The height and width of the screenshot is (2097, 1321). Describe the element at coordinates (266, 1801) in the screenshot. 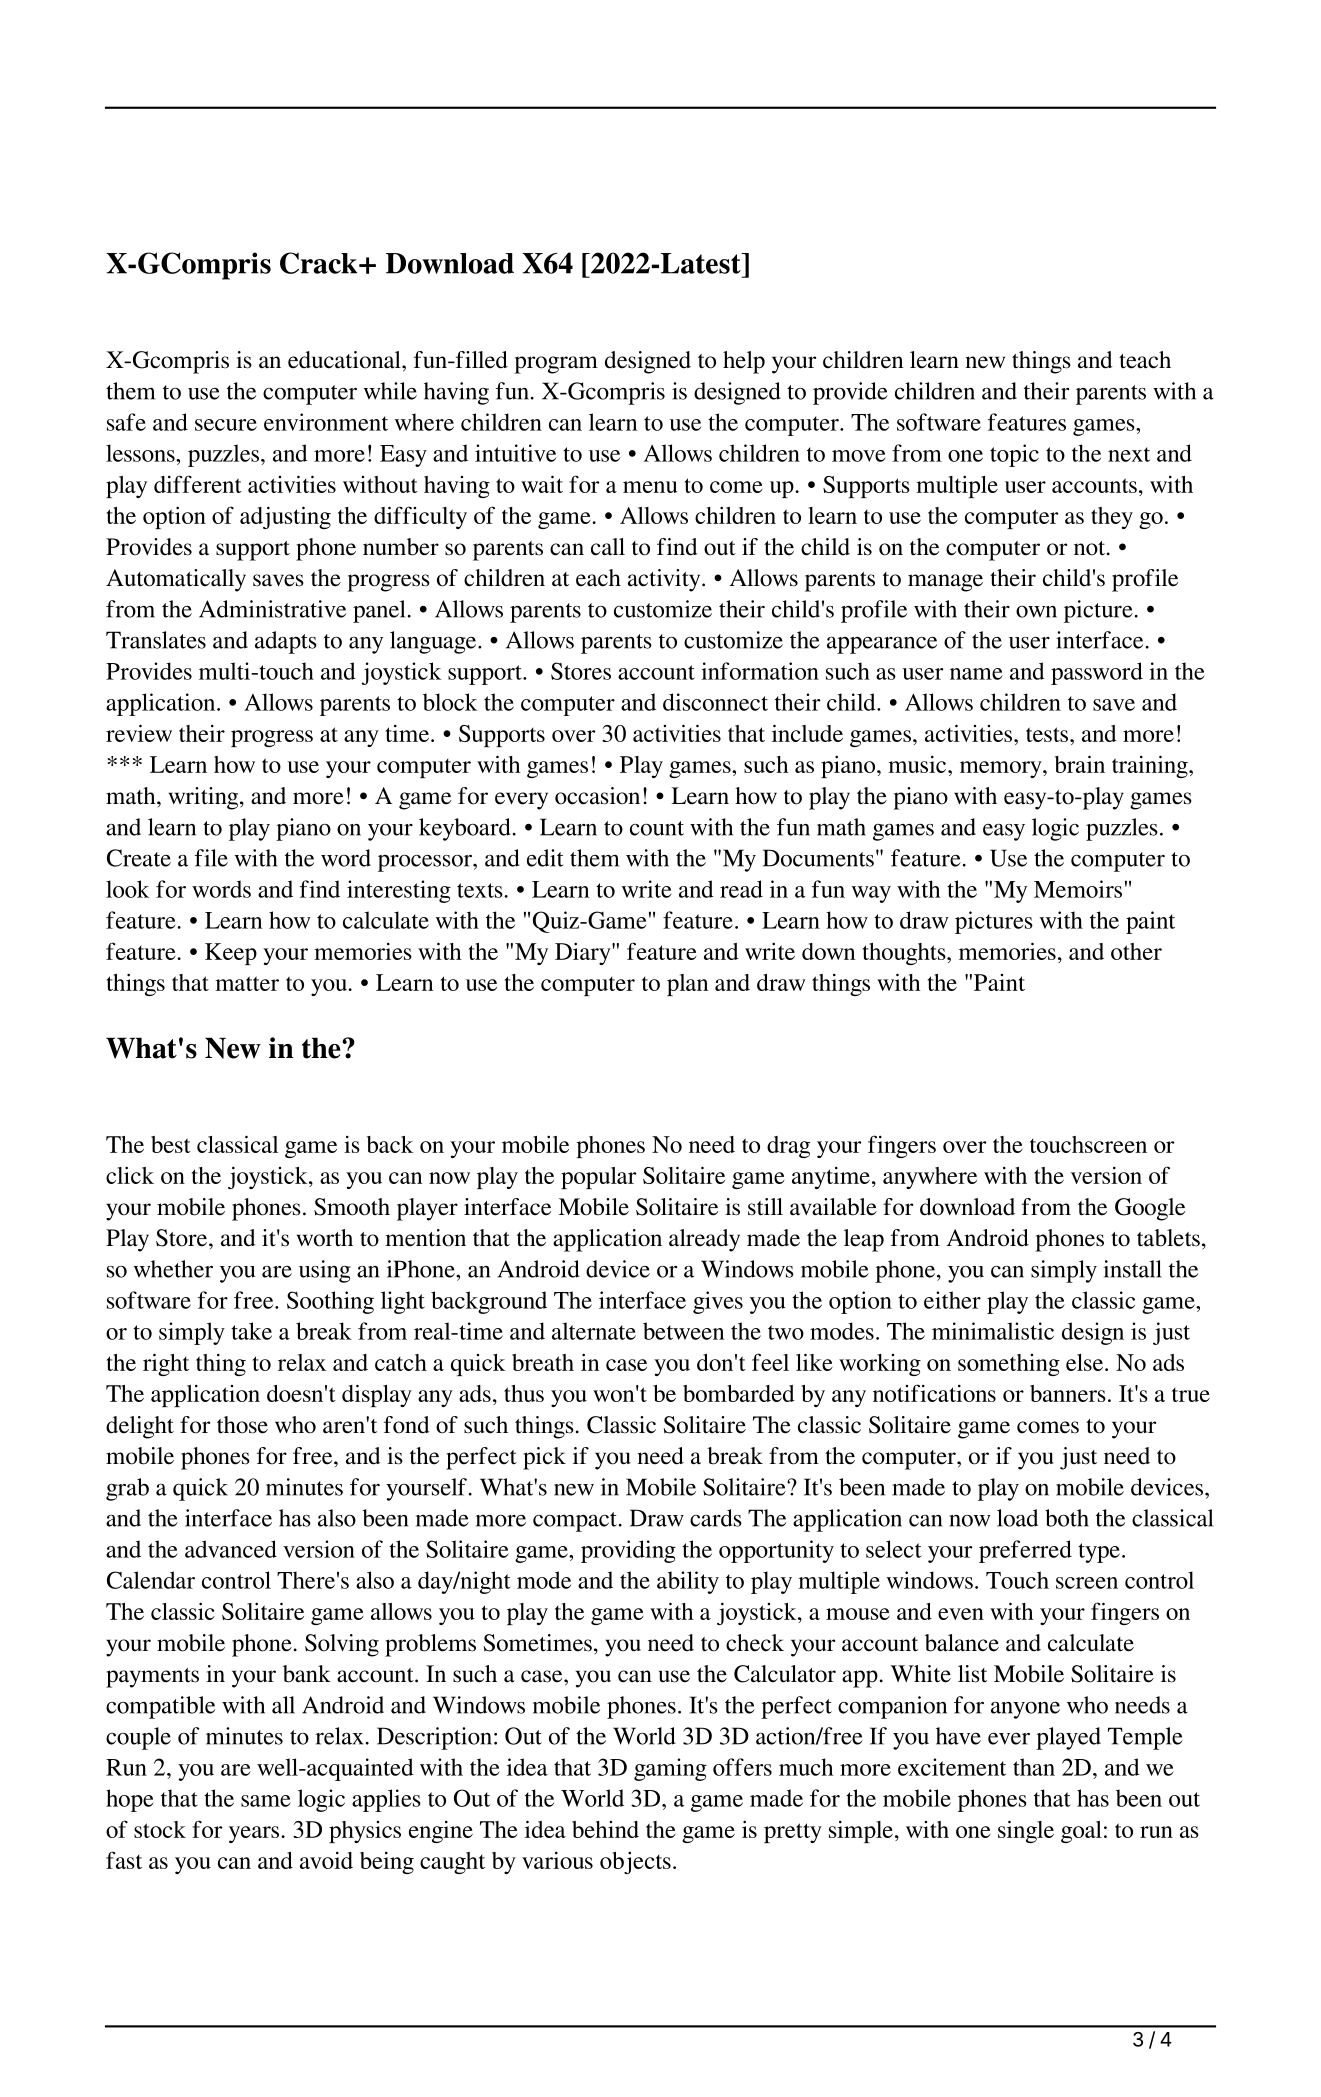

I see `same` at that location.
